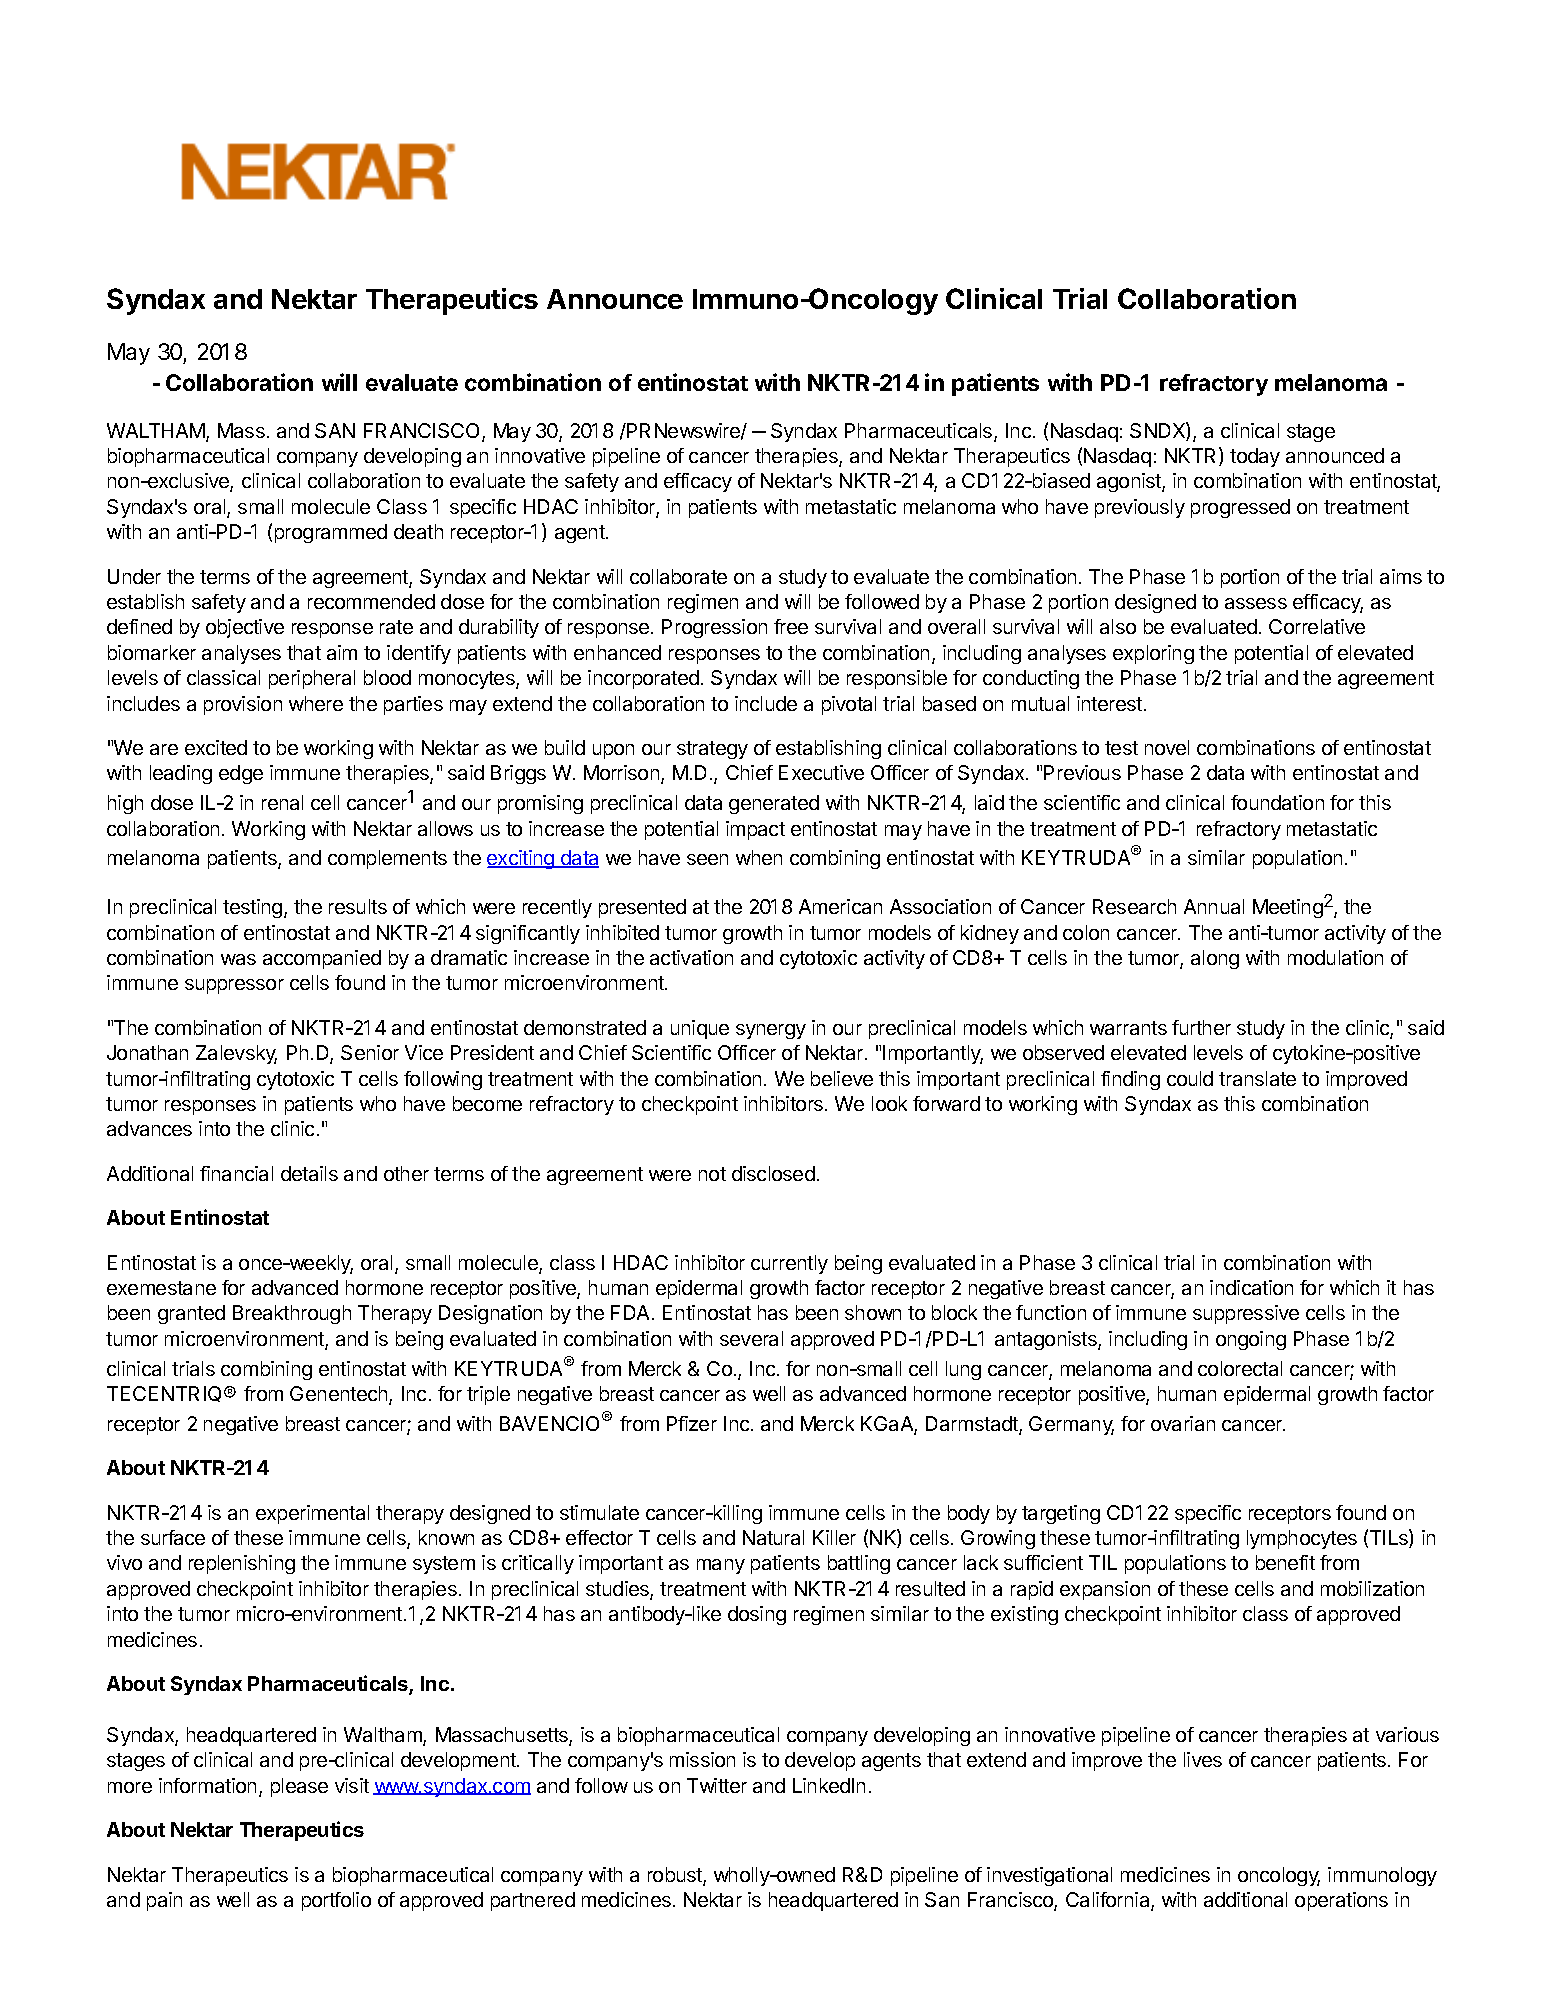  What do you see at coordinates (336, 1901) in the screenshot?
I see `portfolio` at bounding box center [336, 1901].
